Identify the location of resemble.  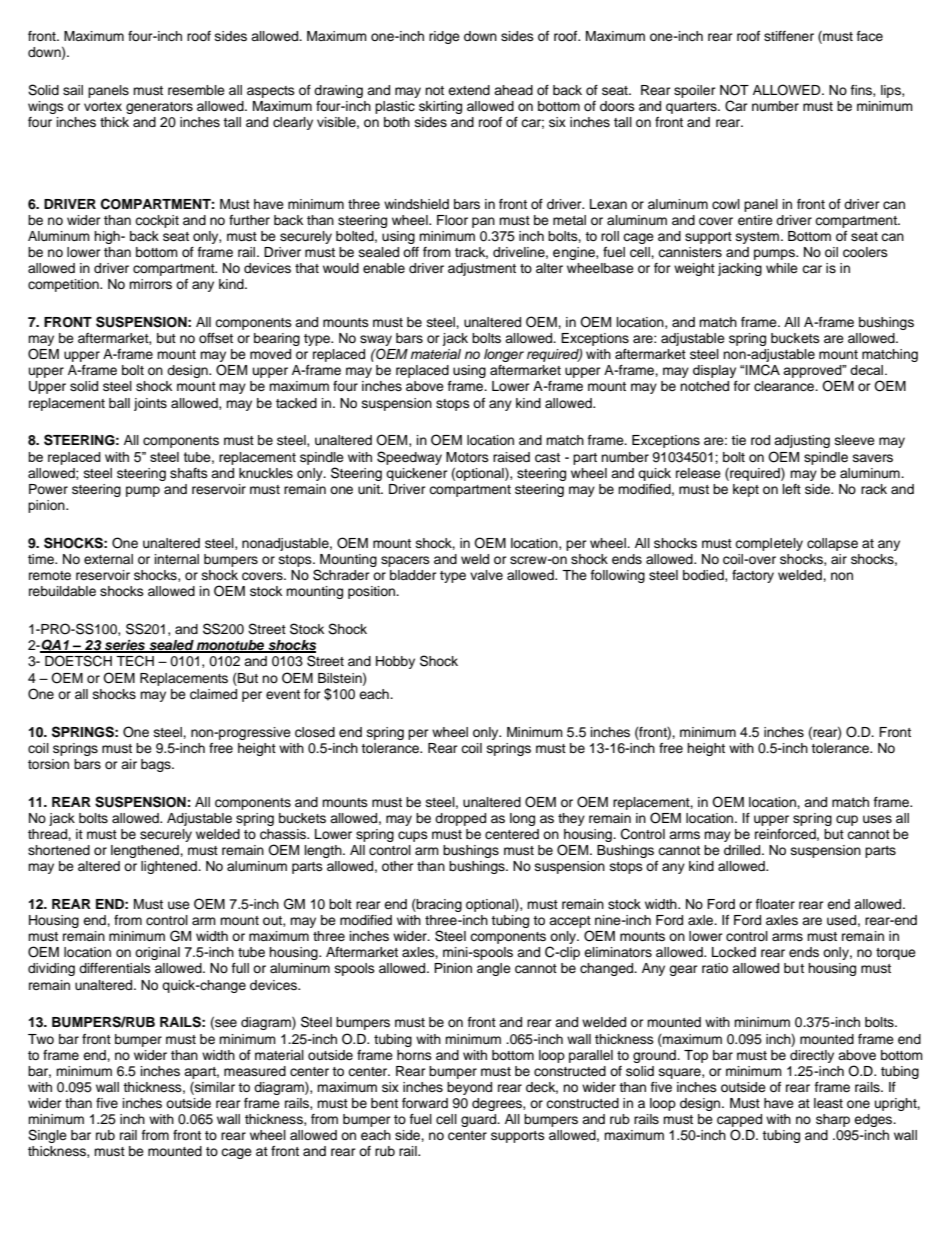
(196, 90).
